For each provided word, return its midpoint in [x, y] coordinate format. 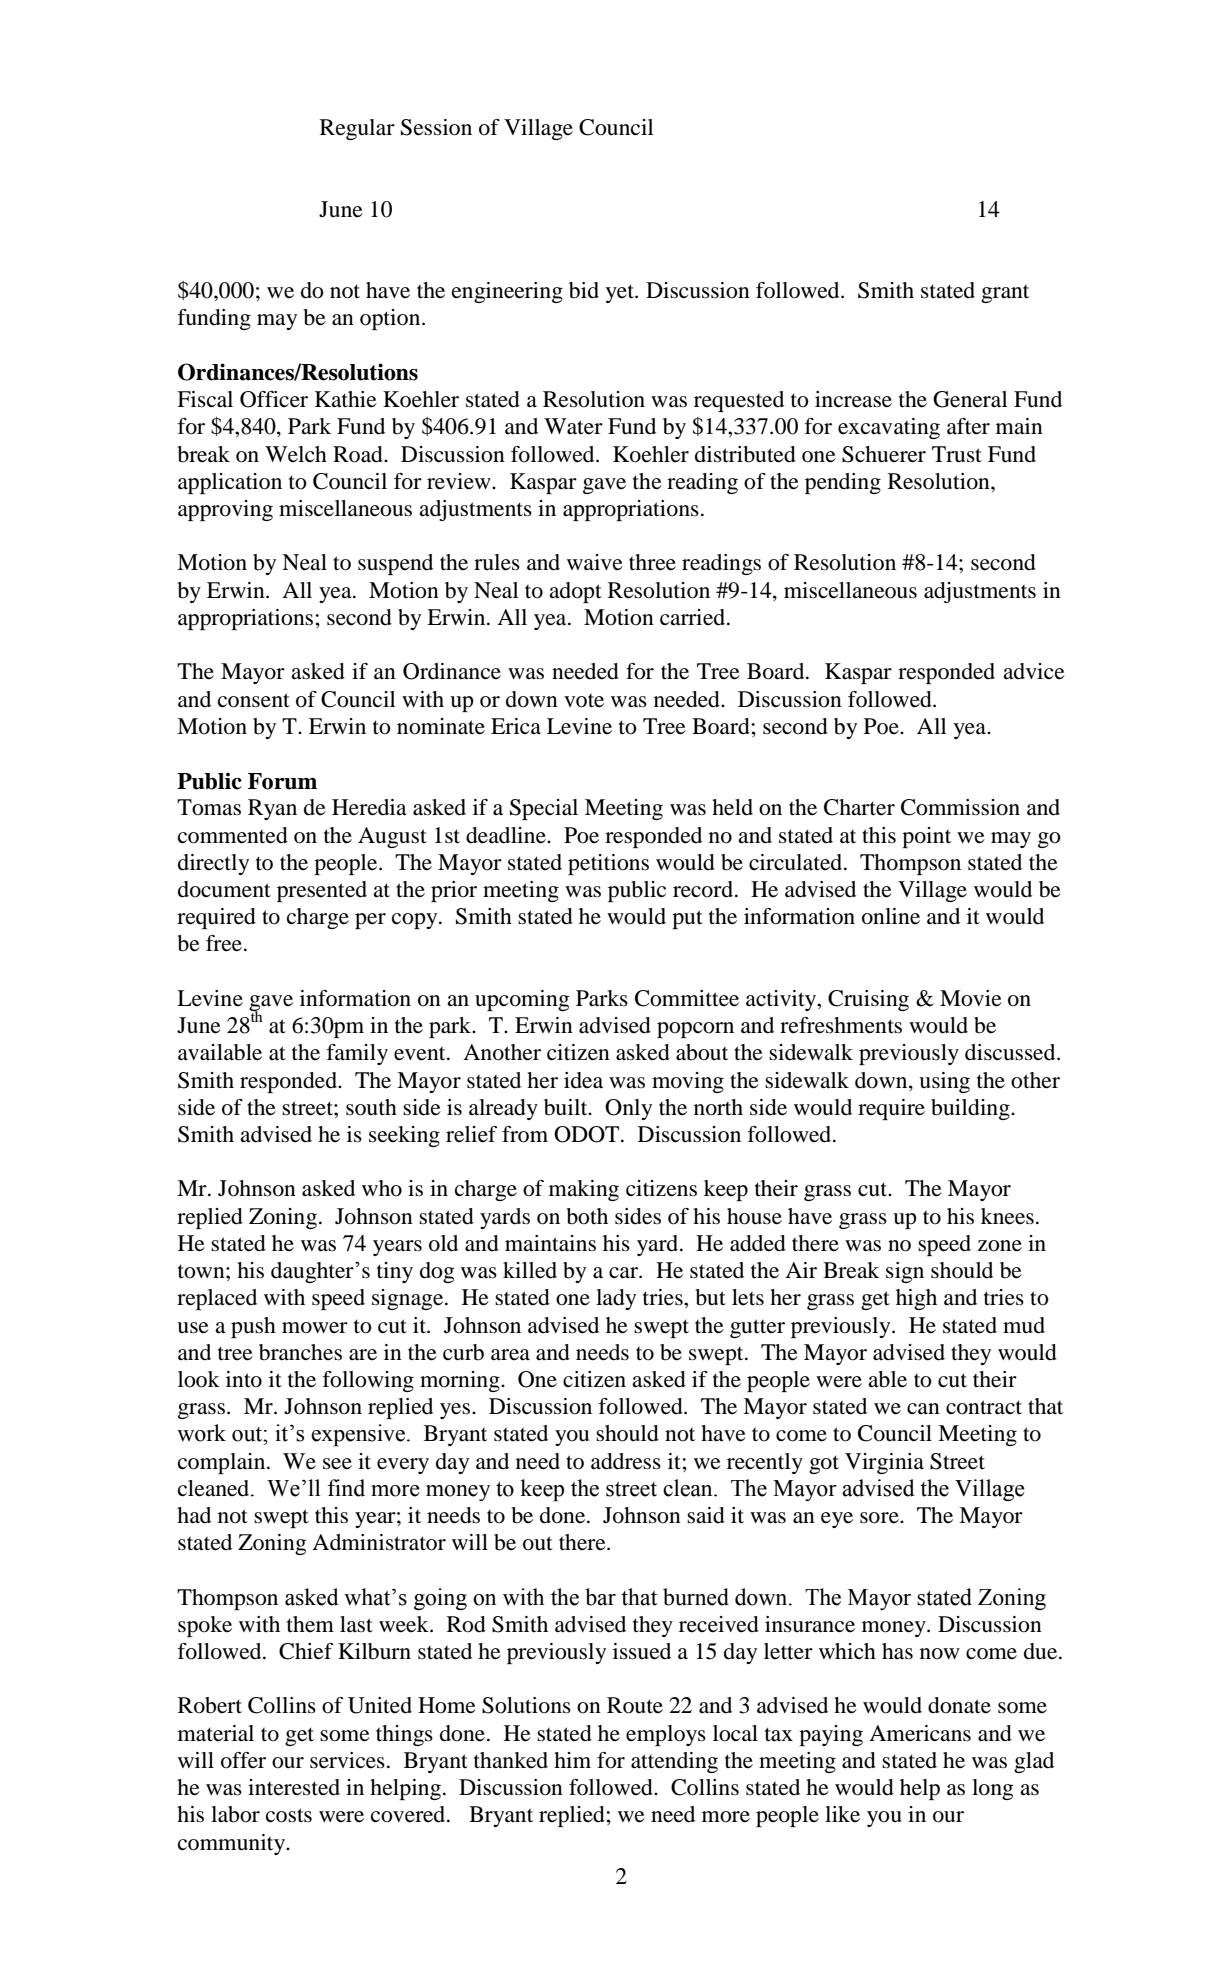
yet [620, 293]
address [626, 1461]
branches [300, 1352]
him [572, 1760]
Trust [957, 454]
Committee [687, 998]
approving [225, 510]
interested [294, 1787]
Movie [971, 998]
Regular [357, 129]
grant [1005, 294]
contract [984, 1407]
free [224, 943]
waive [595, 562]
